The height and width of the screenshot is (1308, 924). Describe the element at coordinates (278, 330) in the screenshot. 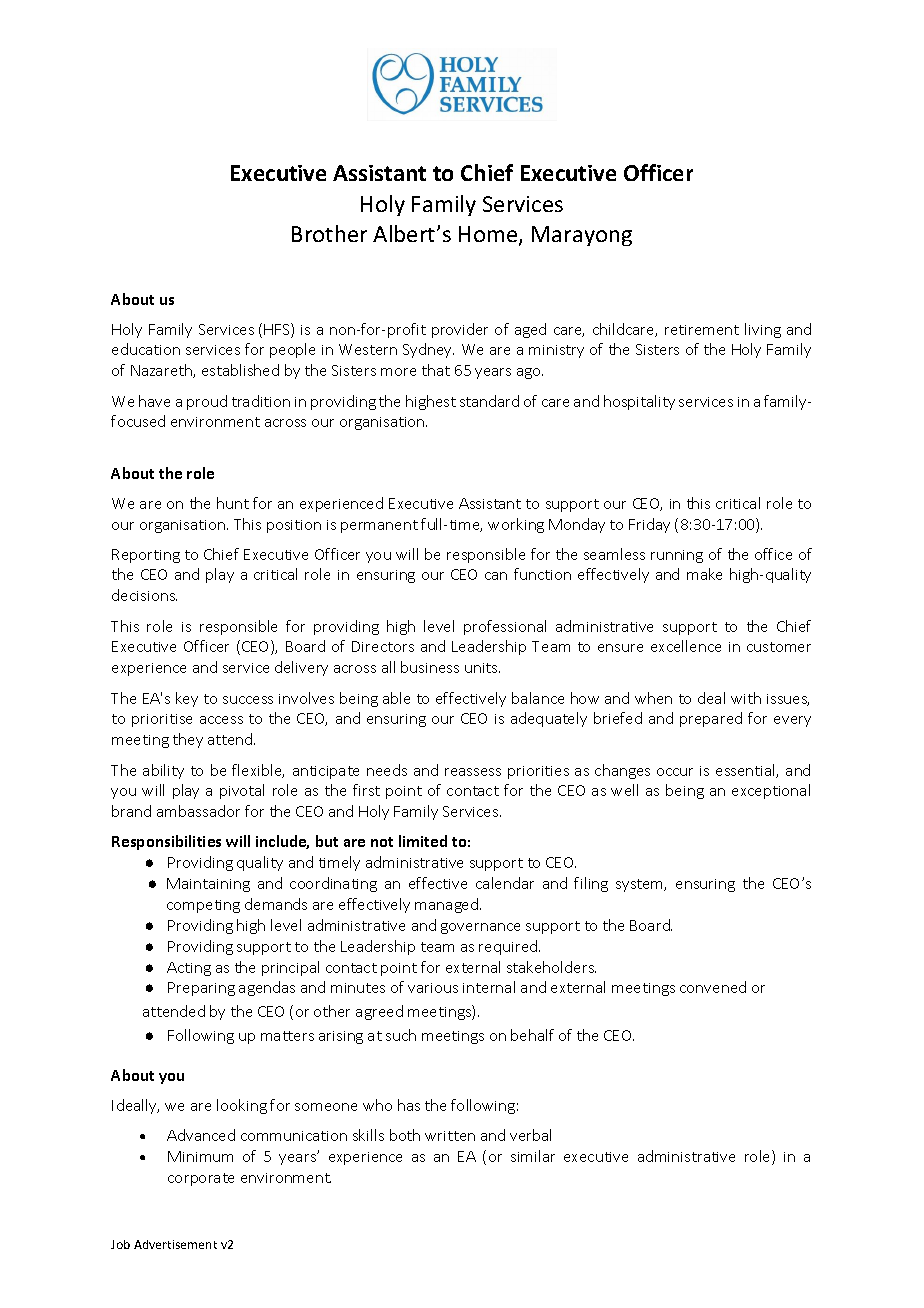

I see `HFS` at that location.
